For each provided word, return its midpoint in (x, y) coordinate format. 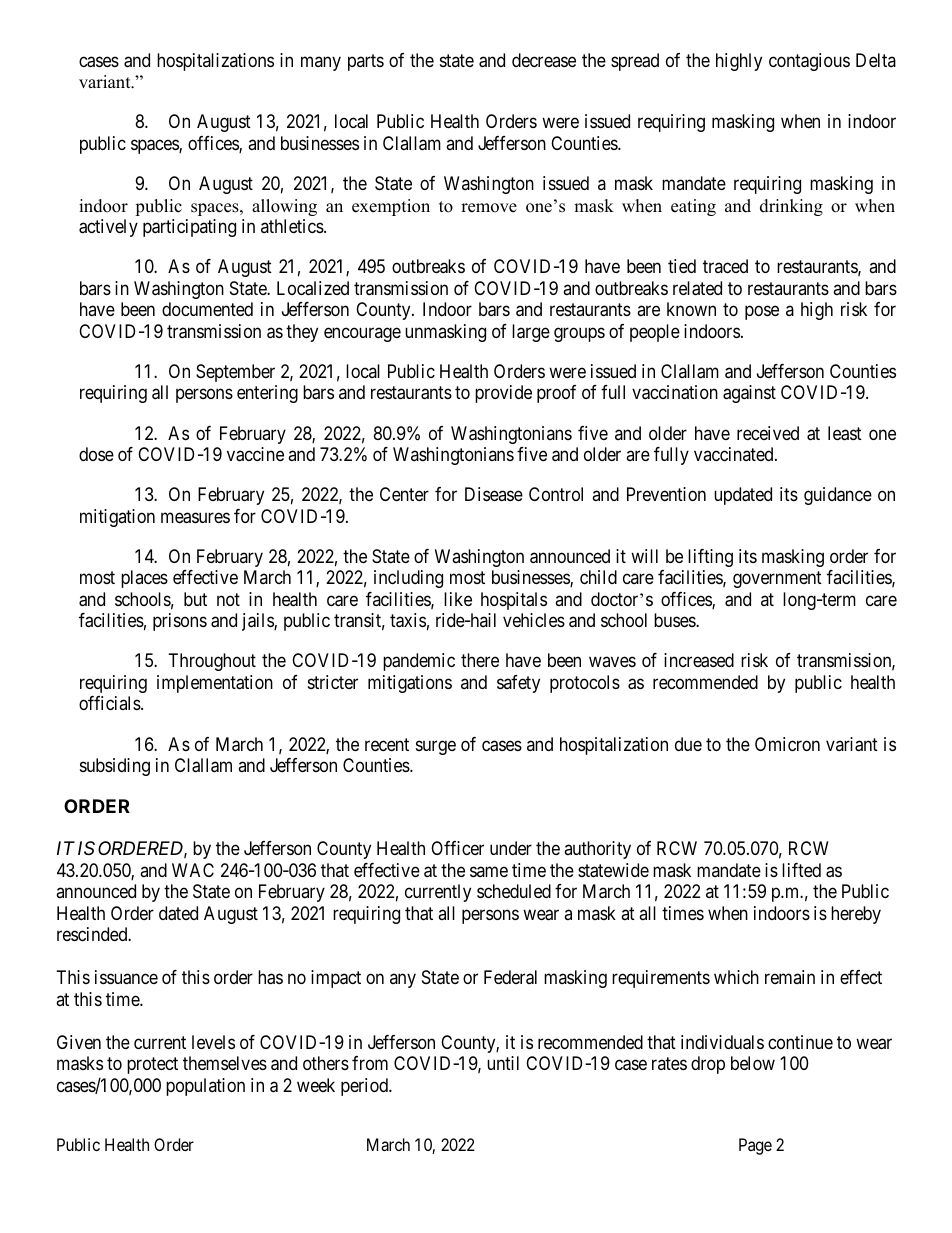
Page (755, 1146)
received (768, 433)
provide (503, 394)
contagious (809, 62)
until (503, 1063)
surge (436, 747)
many (321, 63)
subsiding (115, 767)
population (205, 1087)
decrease (544, 60)
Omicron (787, 744)
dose (96, 454)
